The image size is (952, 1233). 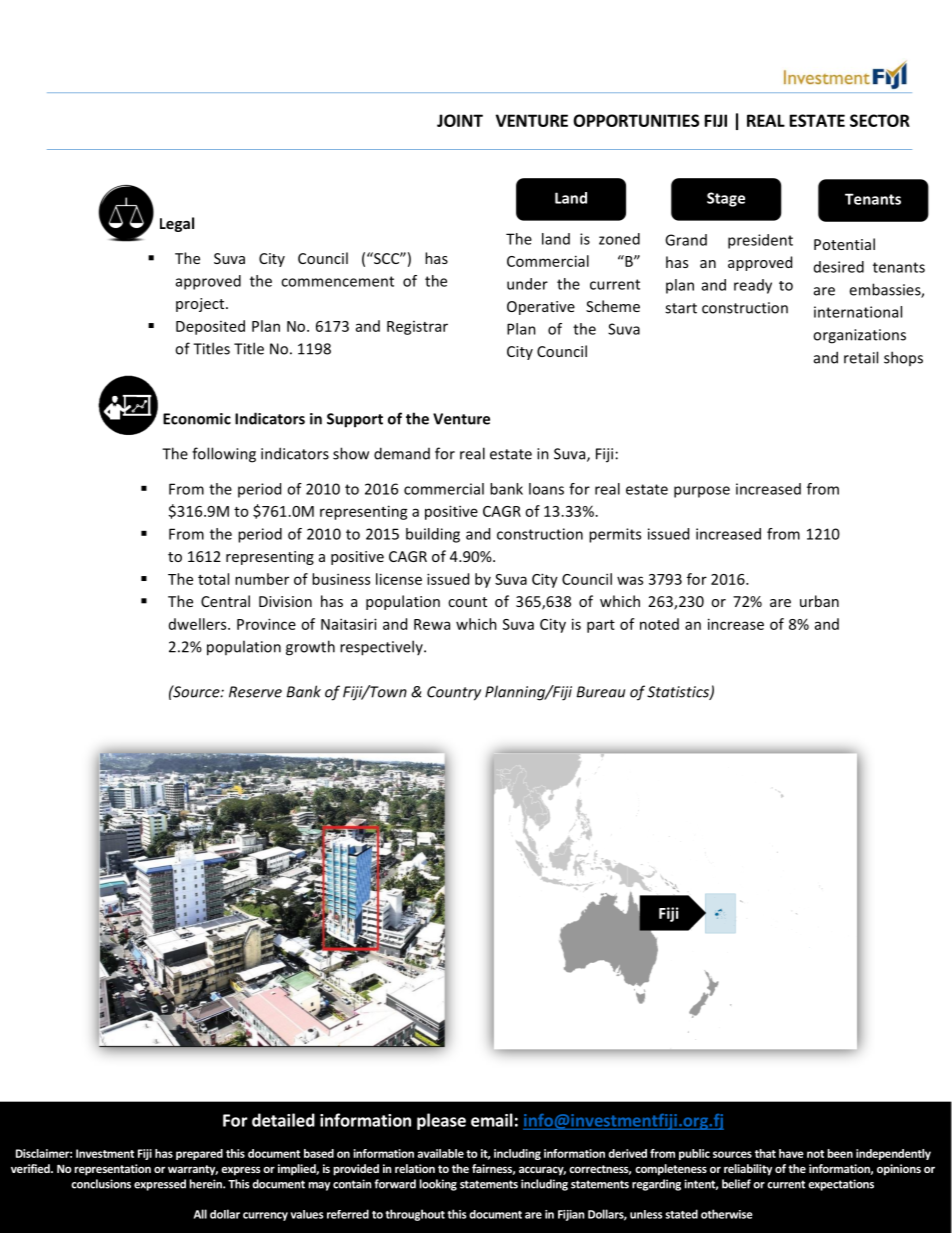 What do you see at coordinates (224, 455) in the document?
I see `following` at bounding box center [224, 455].
